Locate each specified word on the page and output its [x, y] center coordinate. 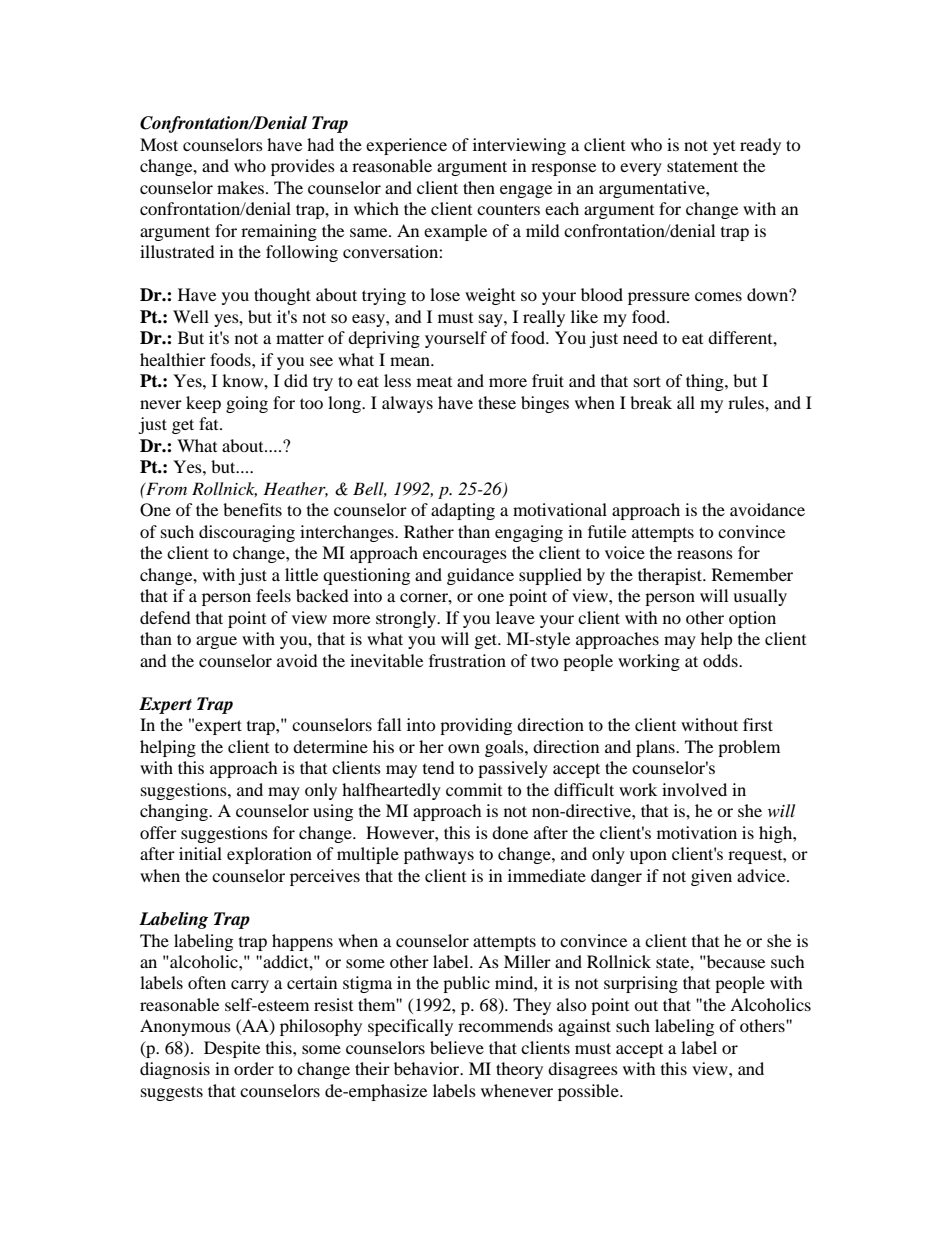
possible [589, 1092]
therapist [671, 576]
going [247, 404]
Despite [232, 1049]
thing [706, 382]
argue [216, 642]
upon [648, 857]
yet [724, 148]
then [479, 187]
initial [200, 853]
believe [457, 1047]
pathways [439, 855]
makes [242, 187]
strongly [407, 619]
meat [434, 382]
